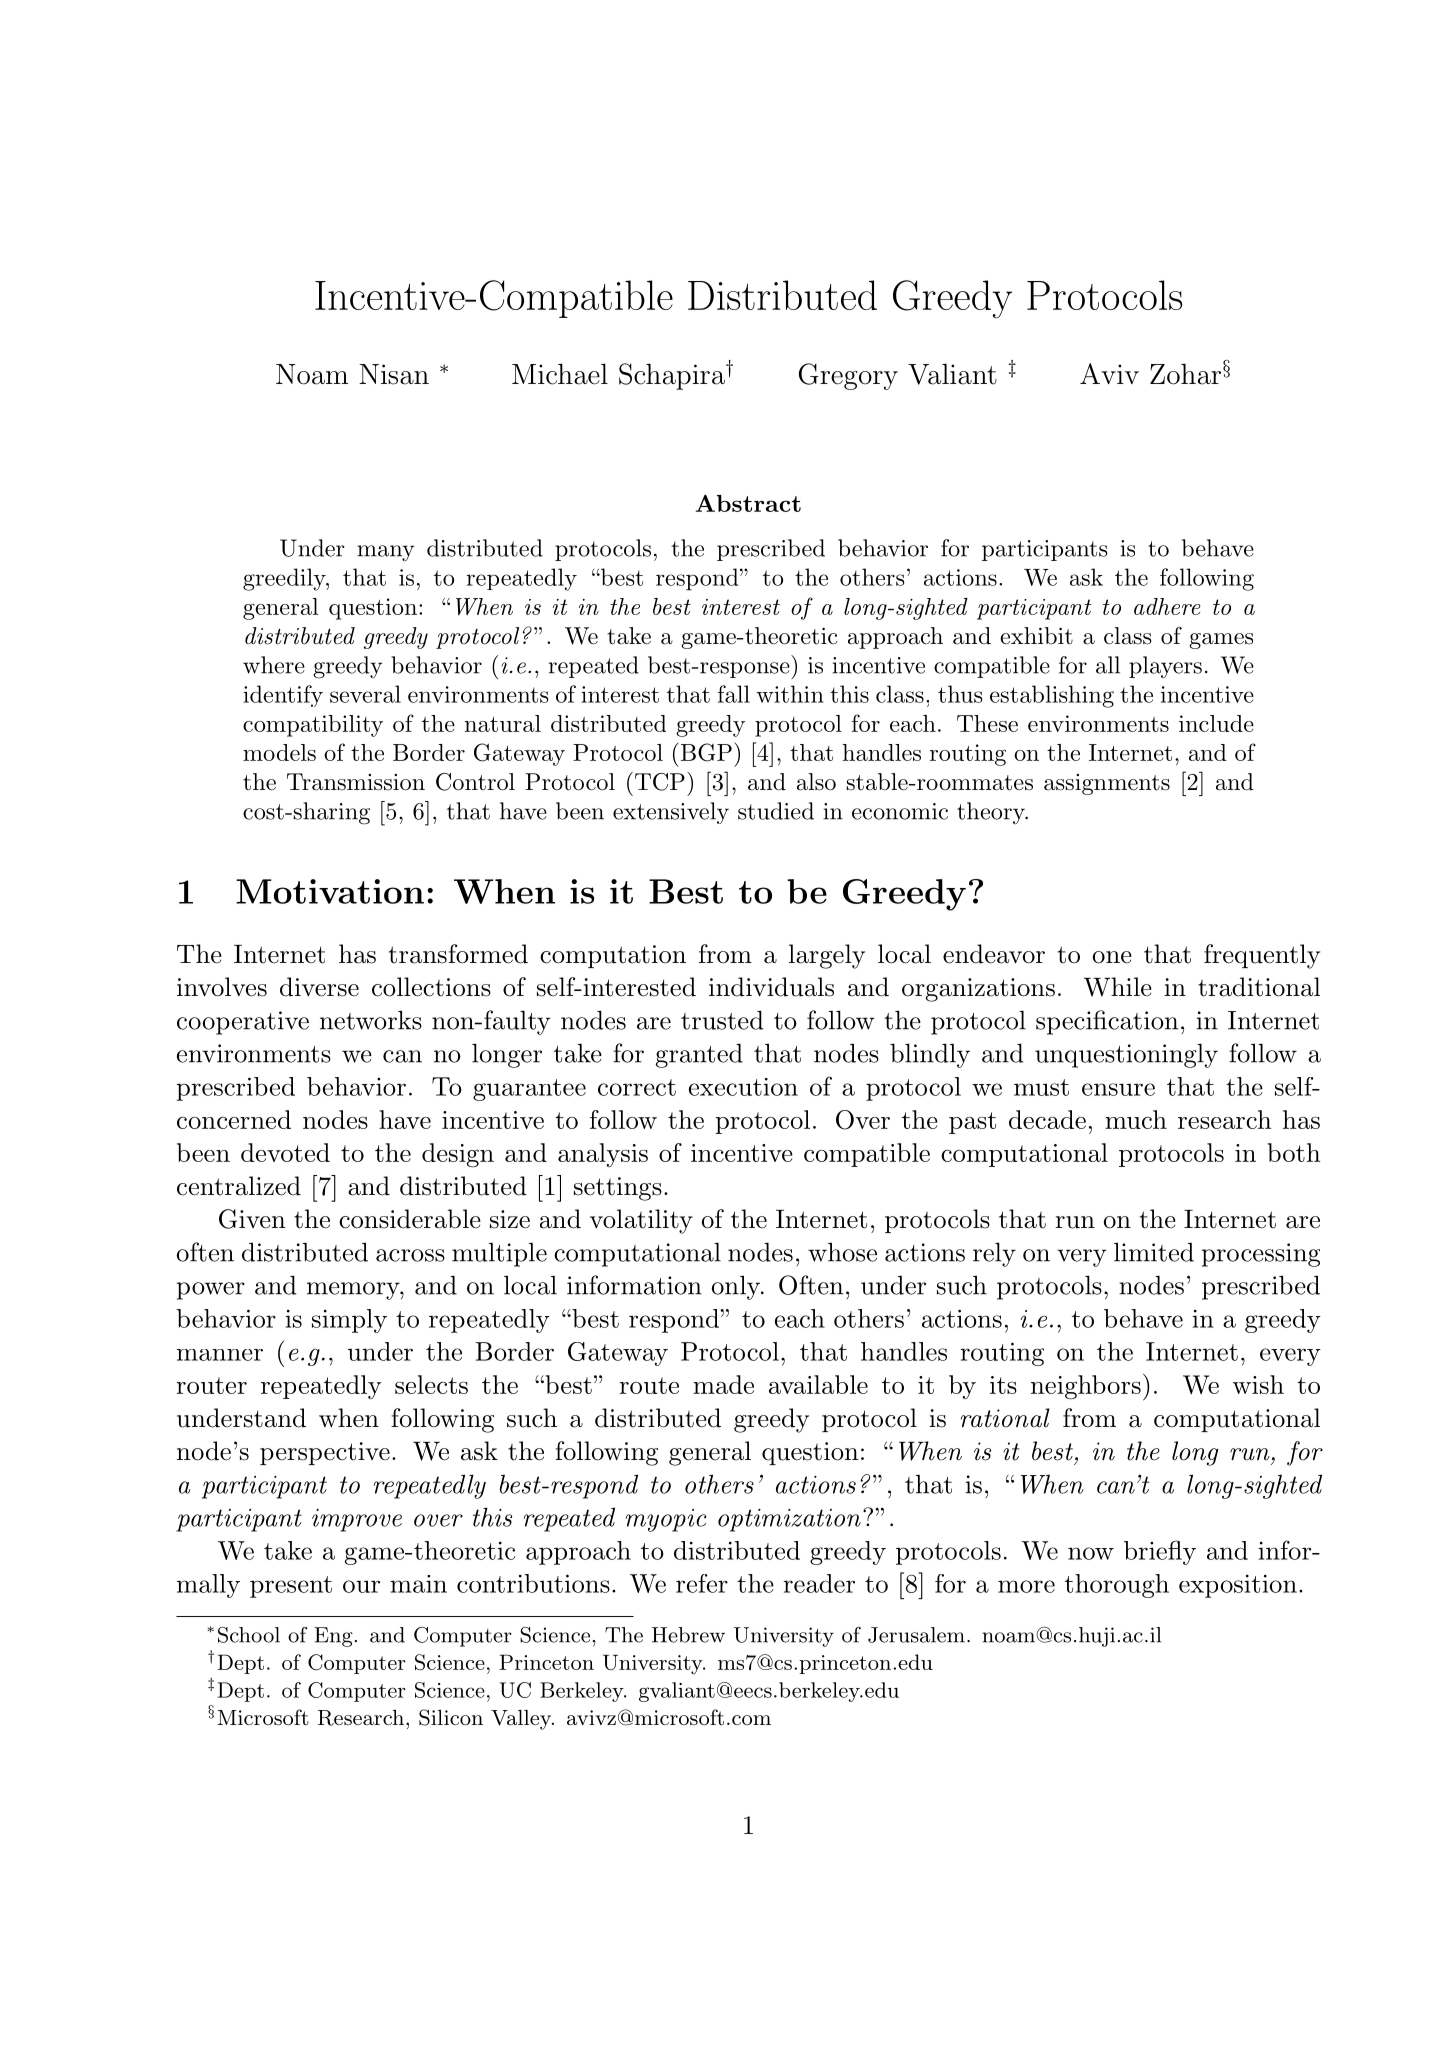 Image resolution: width=1456 pixels, height=2059 pixels. Describe the element at coordinates (688, 1635) in the page. I see `Hebrew` at that location.
